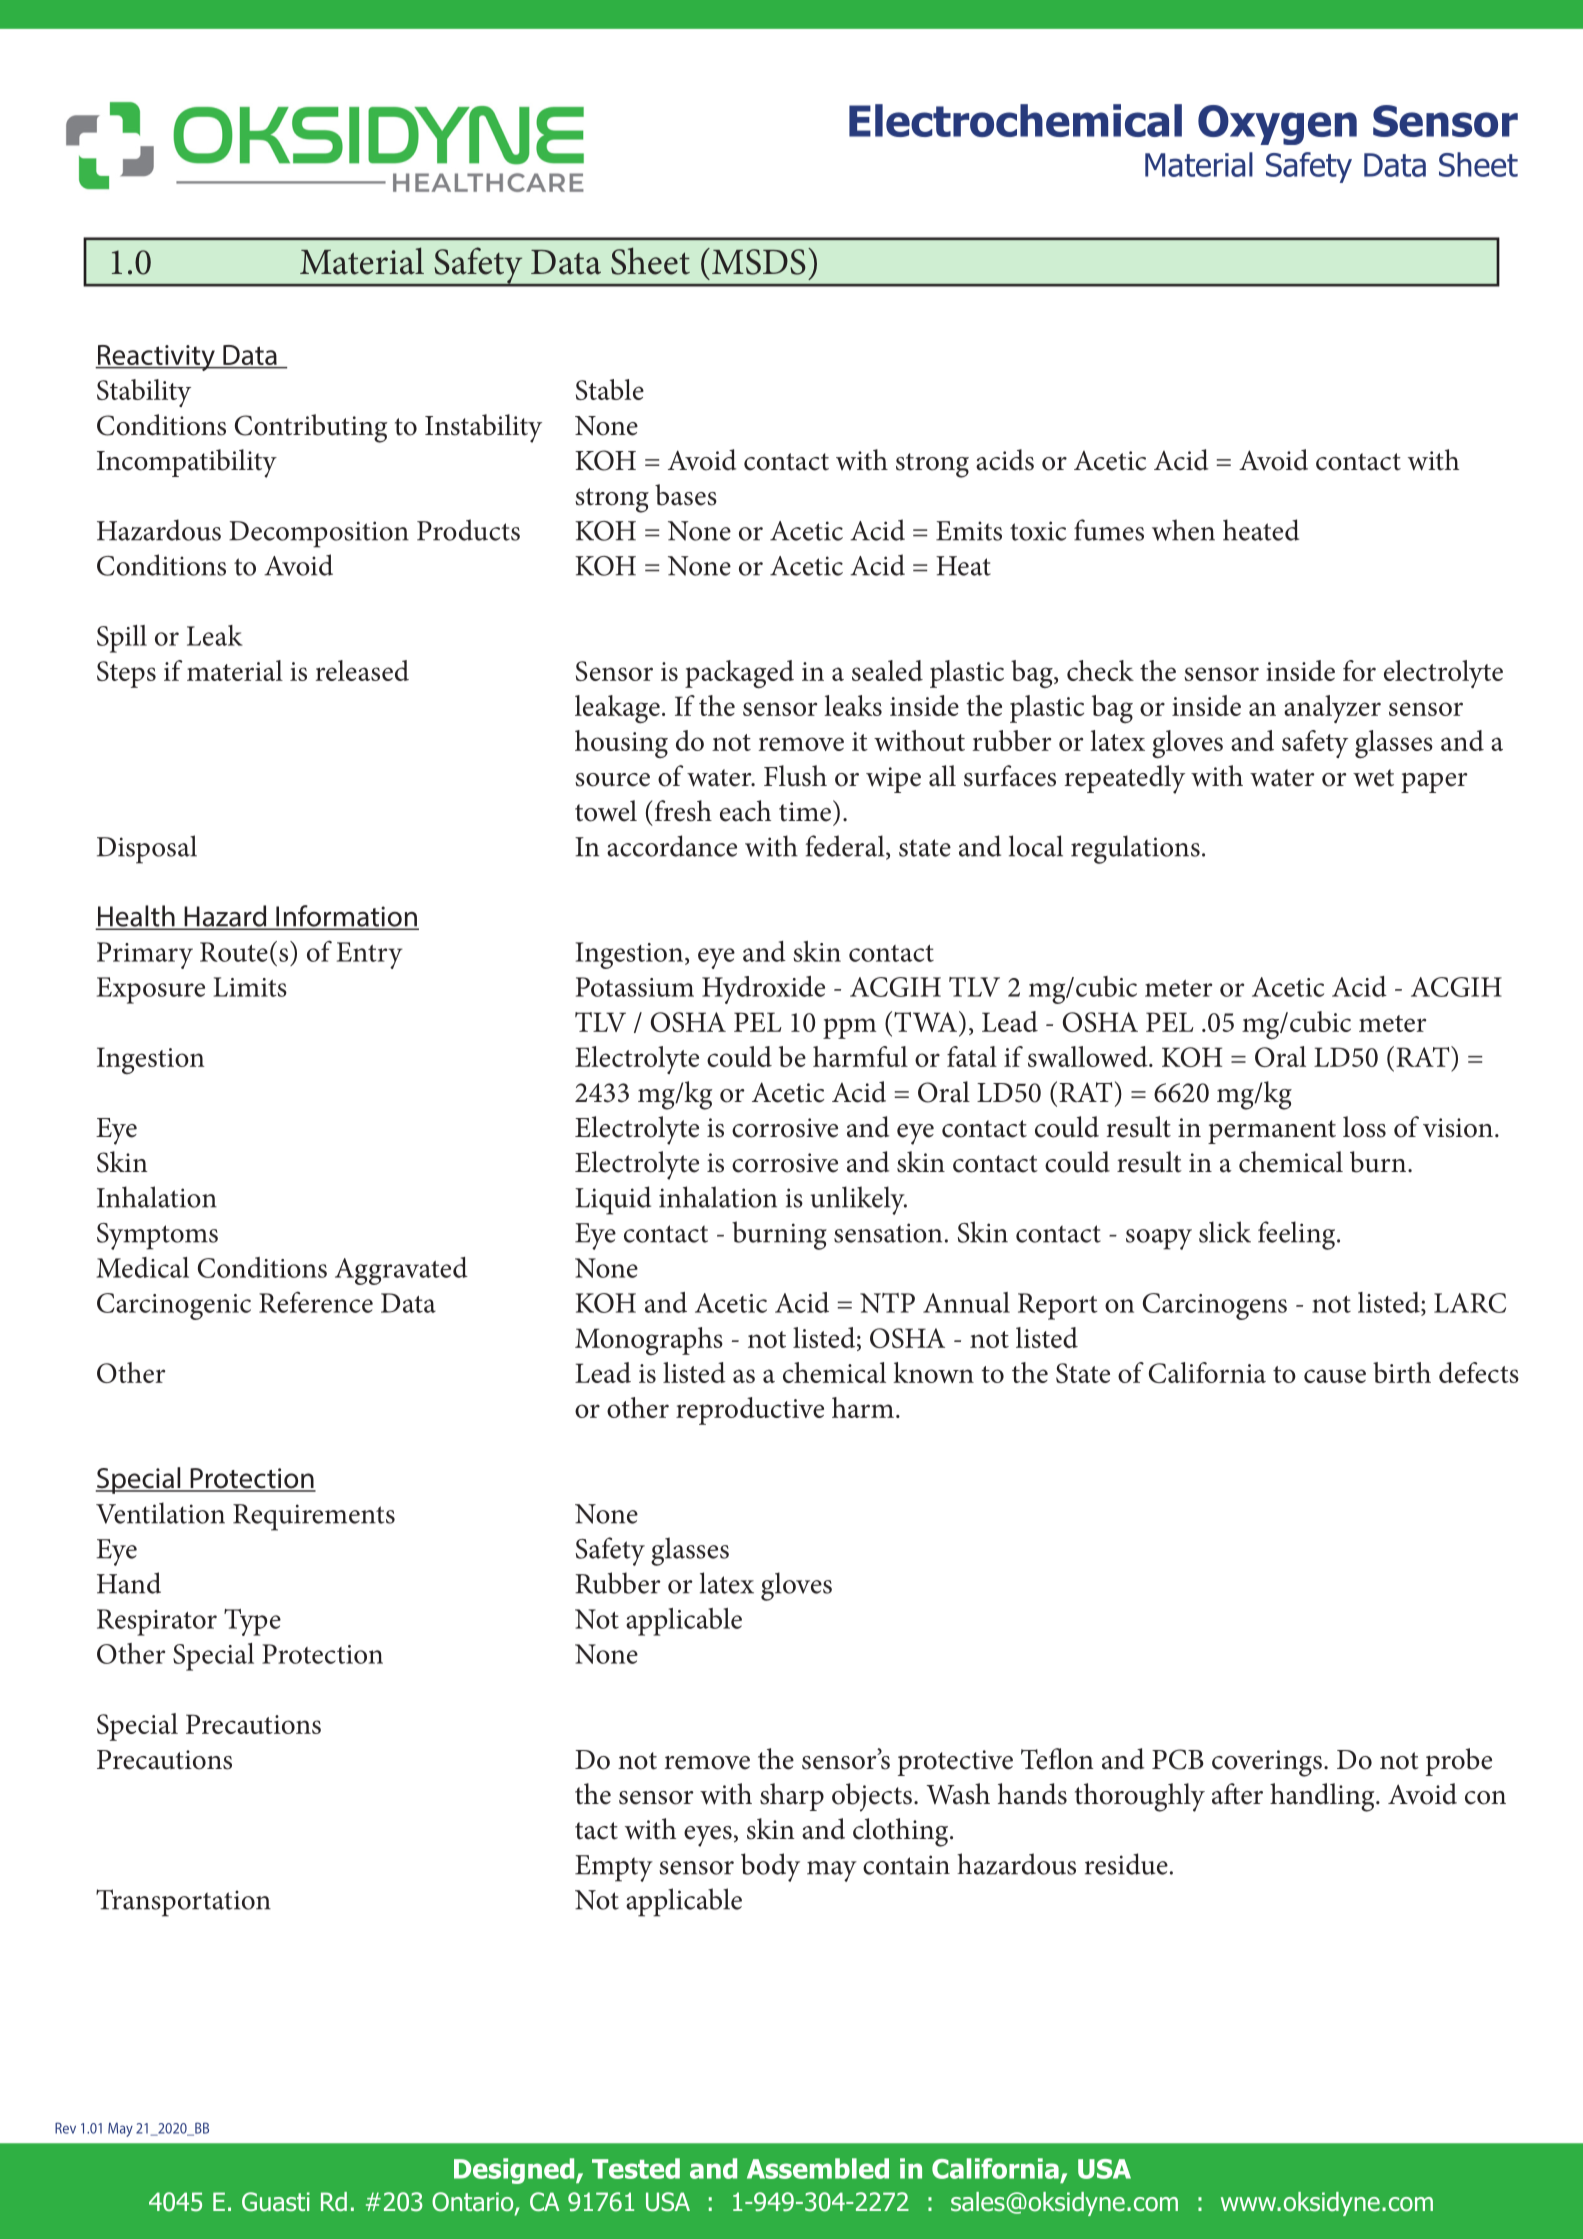 The height and width of the page is (2239, 1583). I want to click on Rev, so click(65, 2128).
